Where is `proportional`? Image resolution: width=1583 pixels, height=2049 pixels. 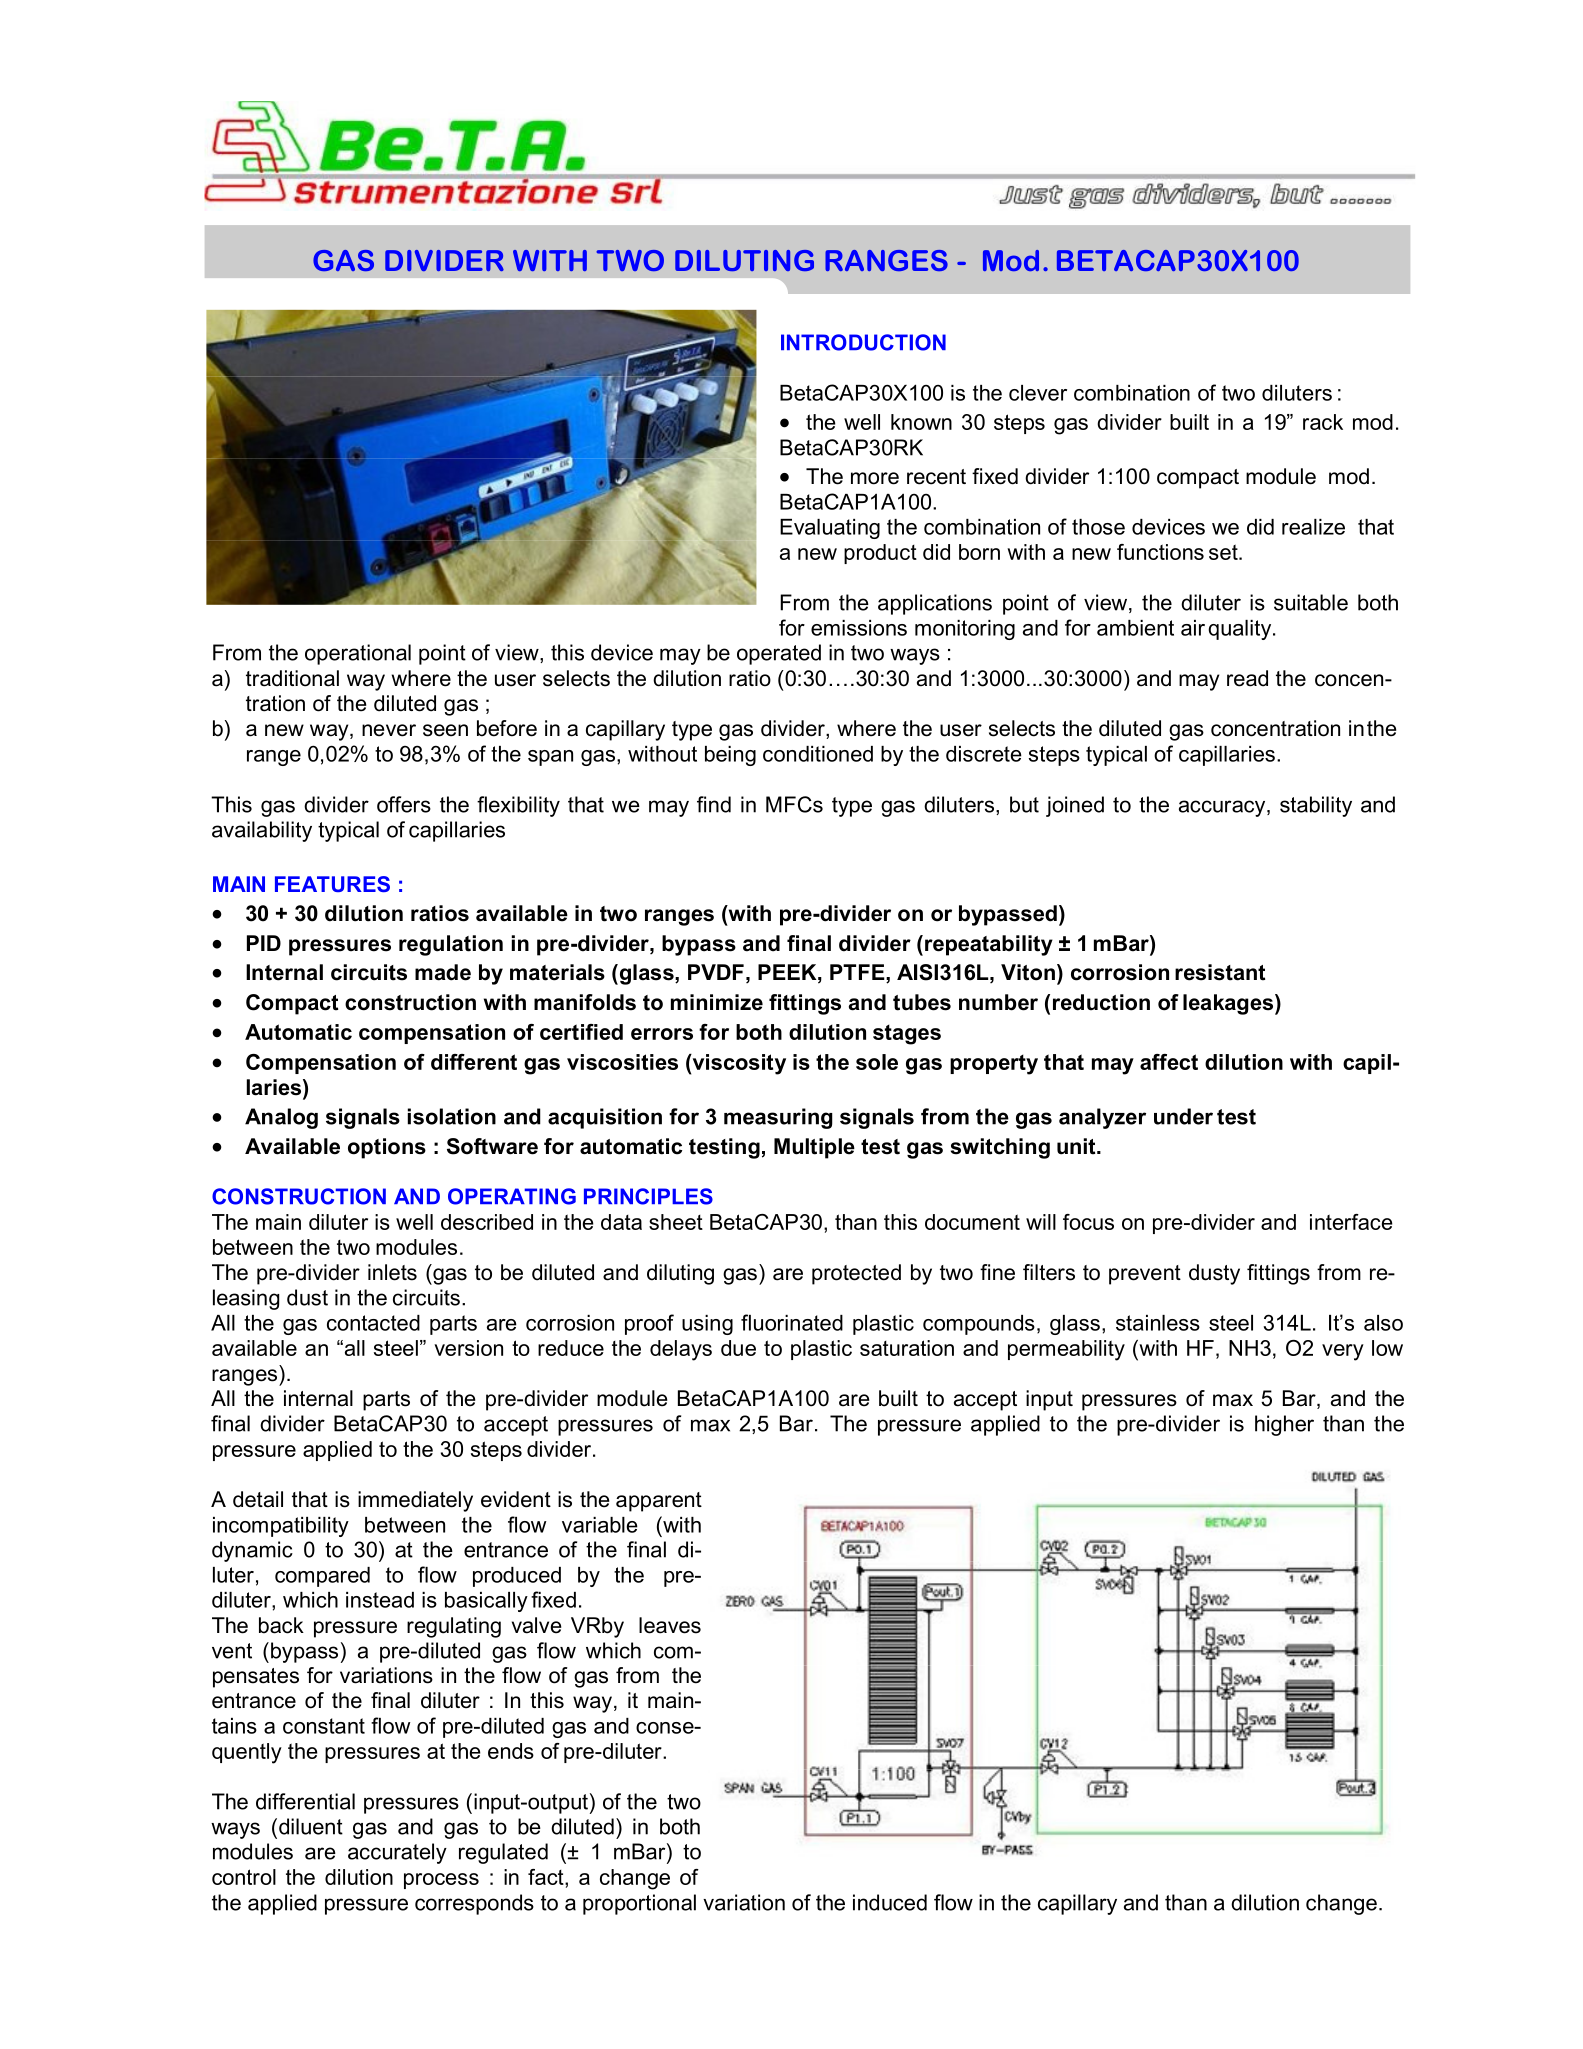
proportional is located at coordinates (639, 1904).
